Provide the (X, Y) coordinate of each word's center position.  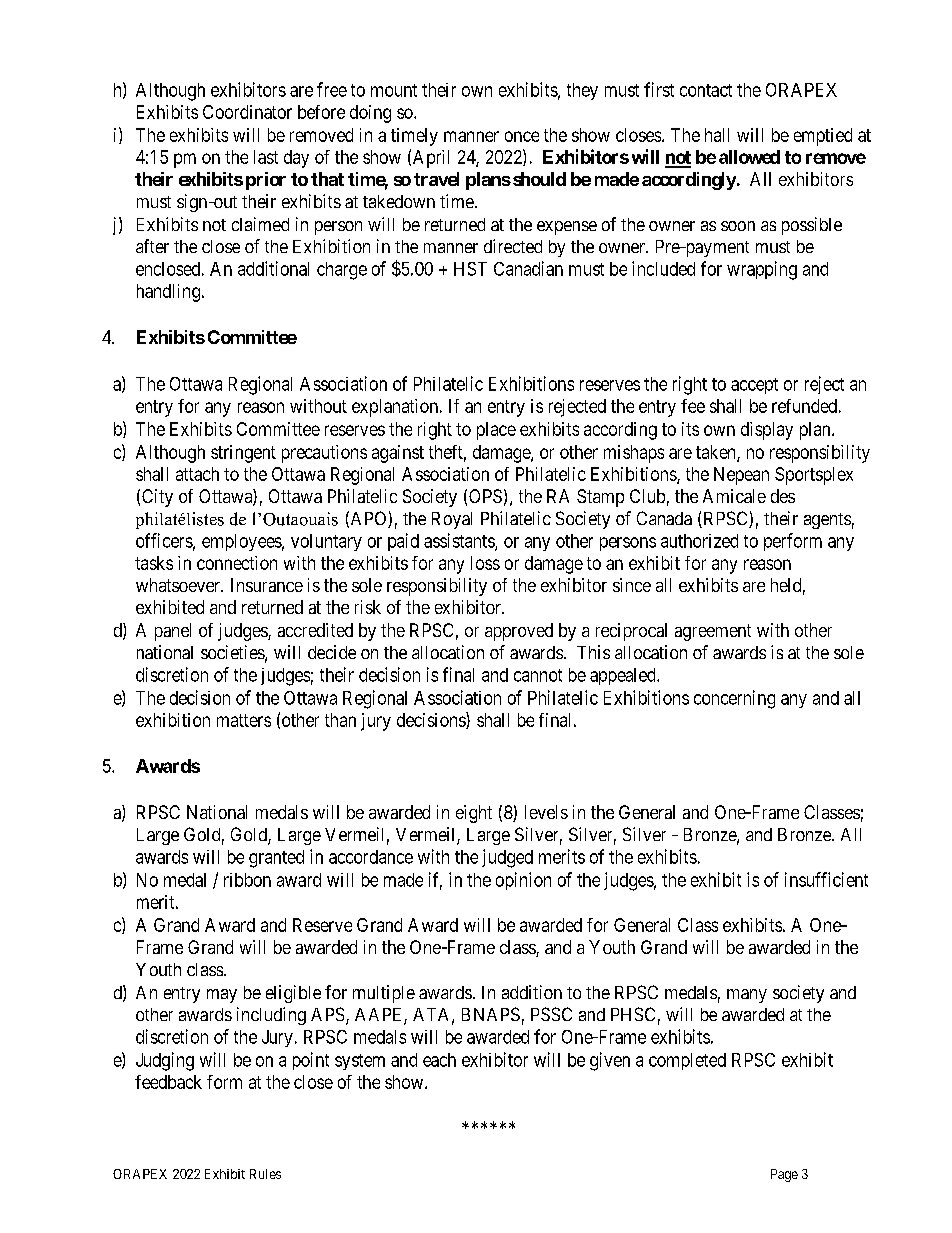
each (439, 1060)
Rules (265, 1174)
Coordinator (247, 112)
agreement (713, 632)
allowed (749, 157)
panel (173, 632)
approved (519, 632)
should (538, 179)
